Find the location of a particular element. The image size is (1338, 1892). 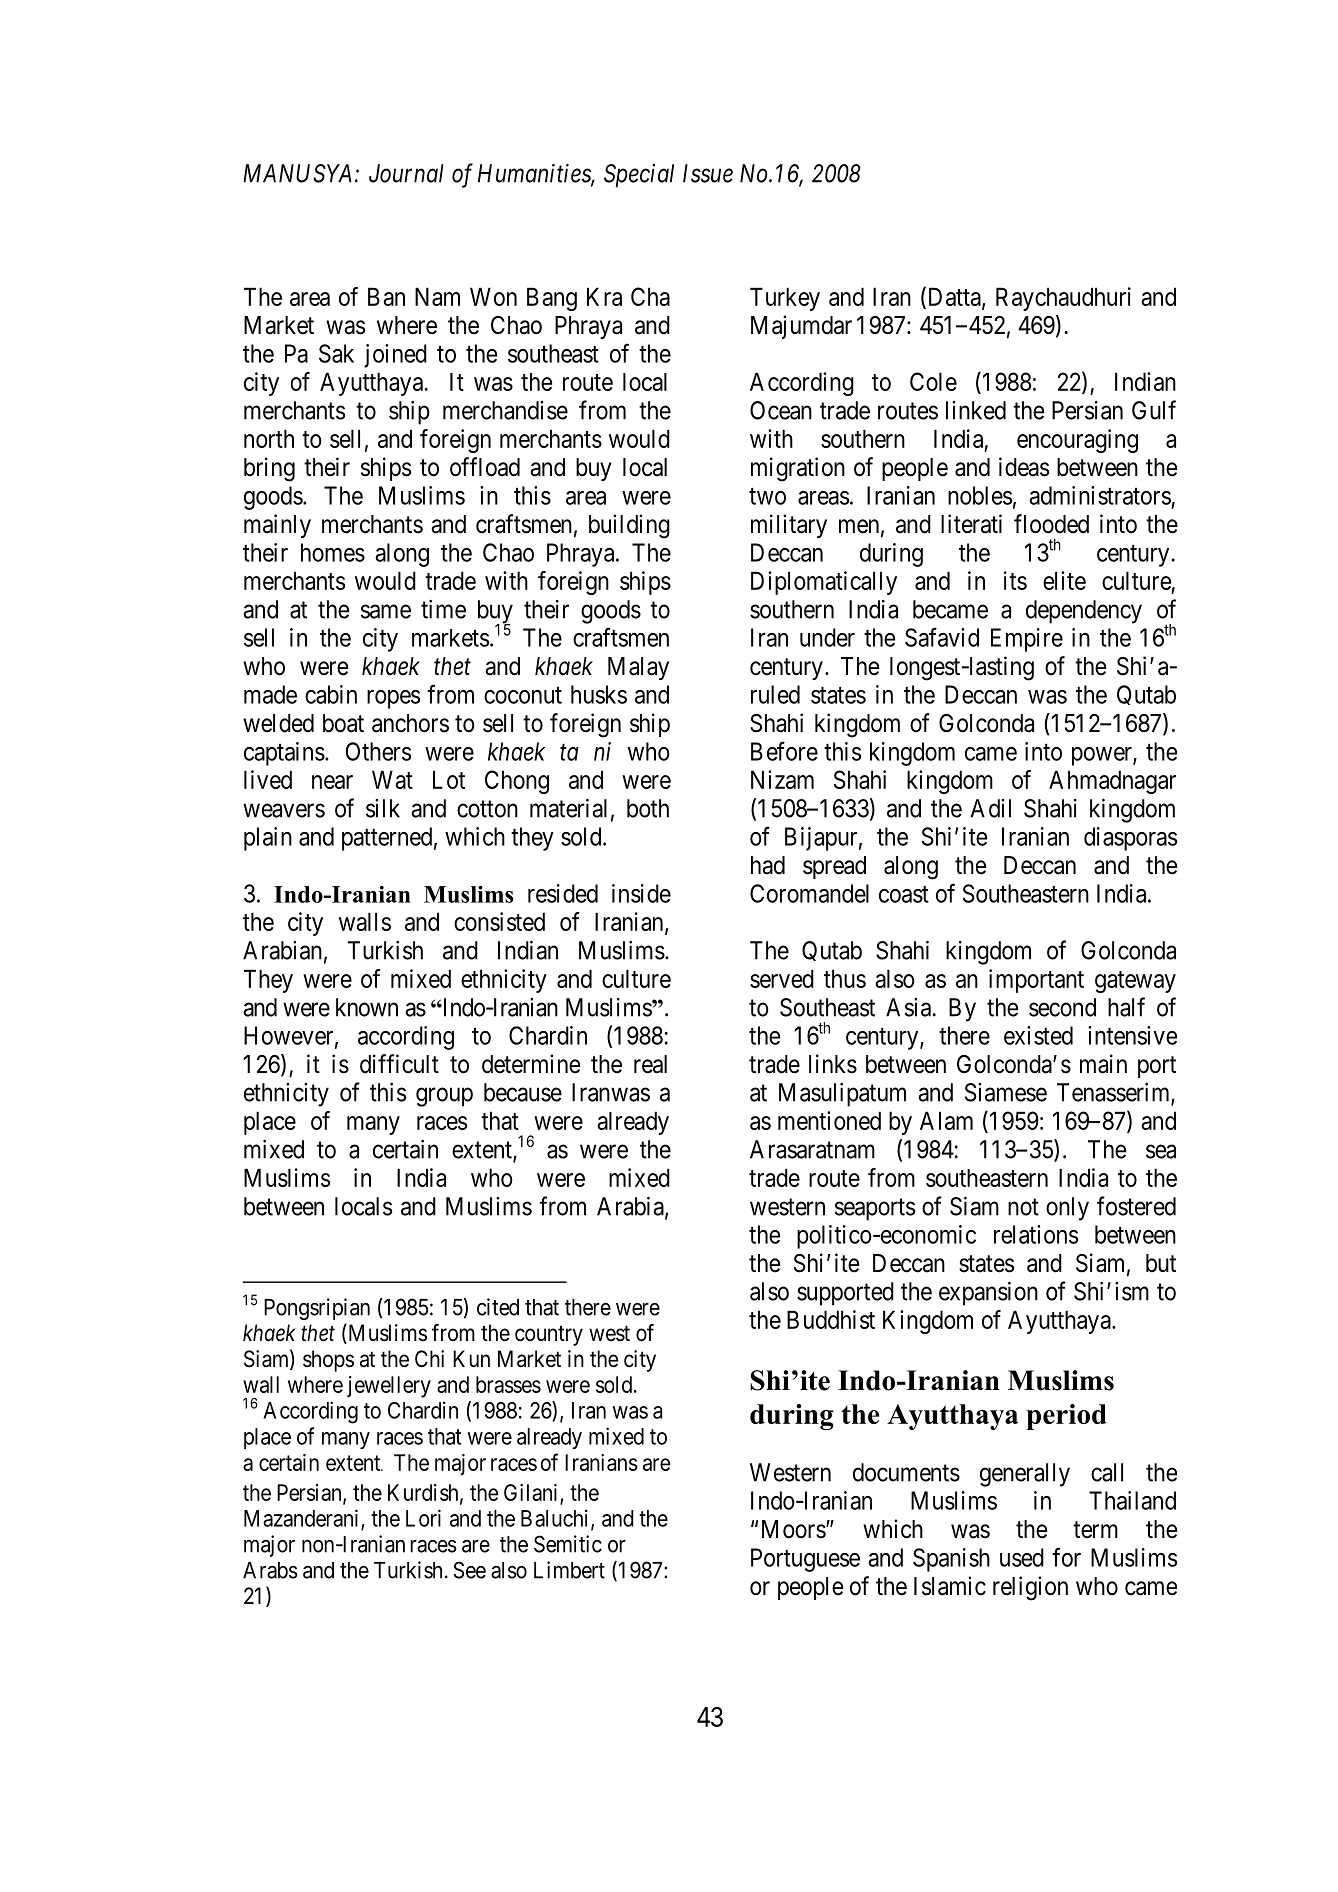

Adil is located at coordinates (990, 808).
